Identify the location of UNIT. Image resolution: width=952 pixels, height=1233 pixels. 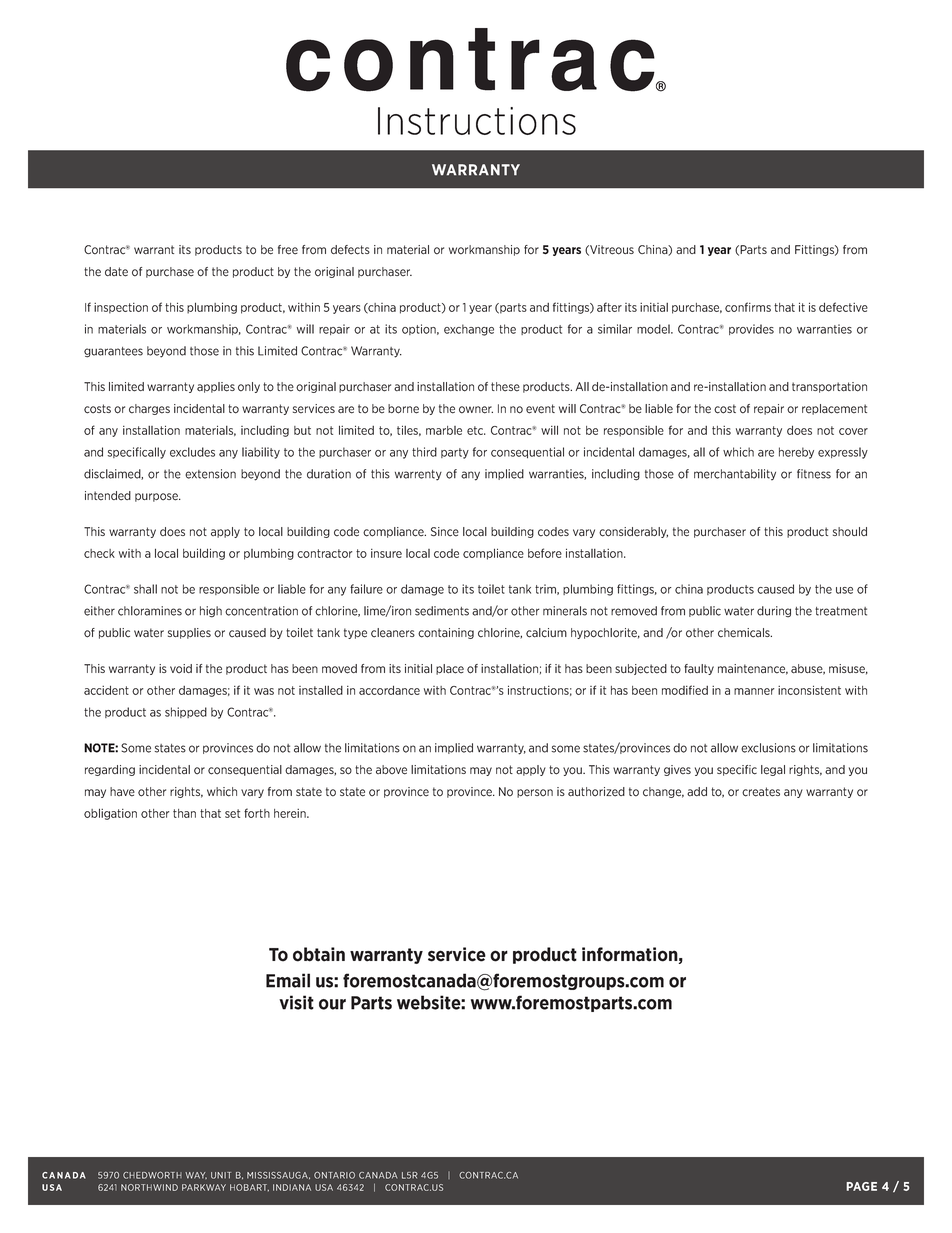
(221, 1175).
